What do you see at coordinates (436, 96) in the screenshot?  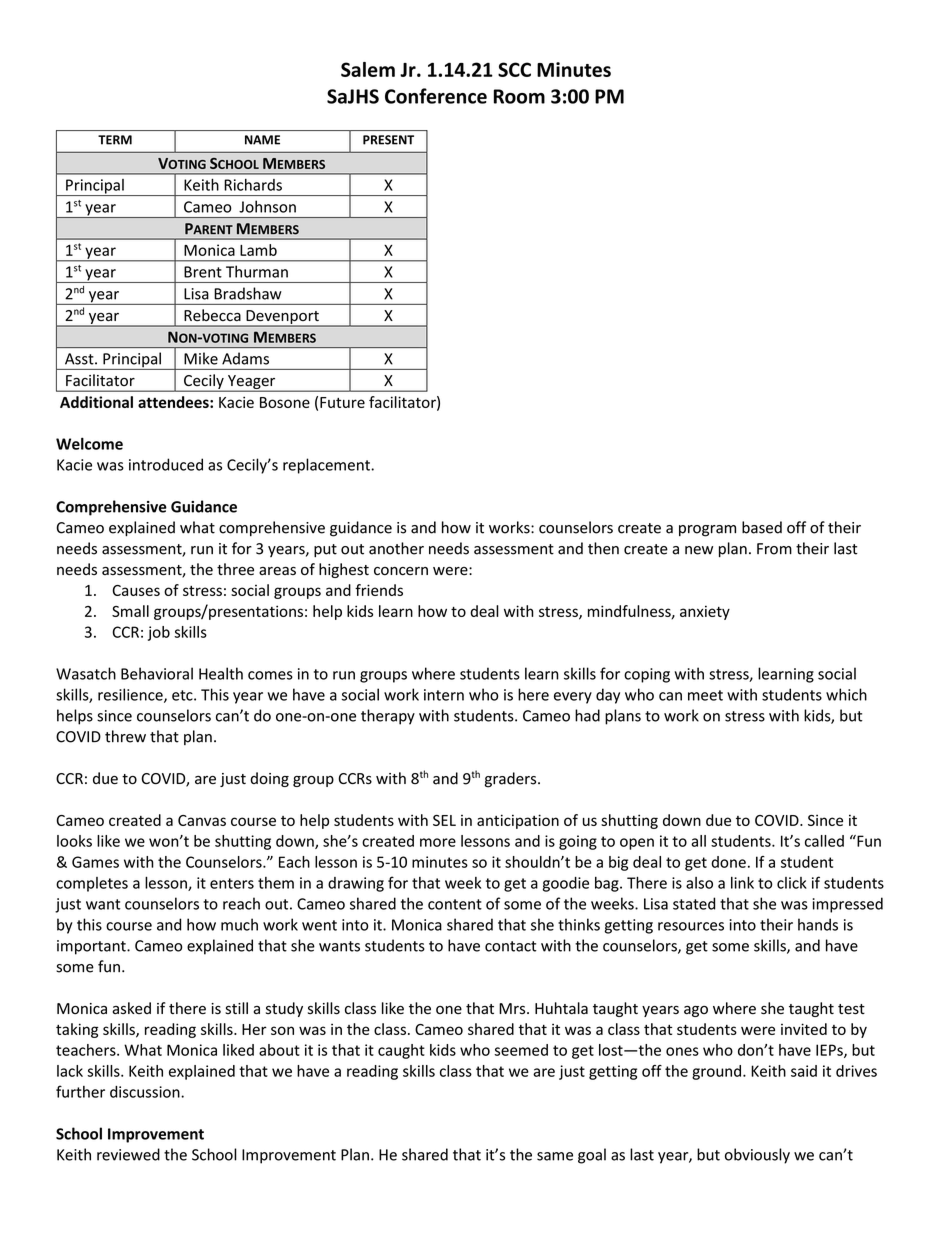 I see `Conference` at bounding box center [436, 96].
